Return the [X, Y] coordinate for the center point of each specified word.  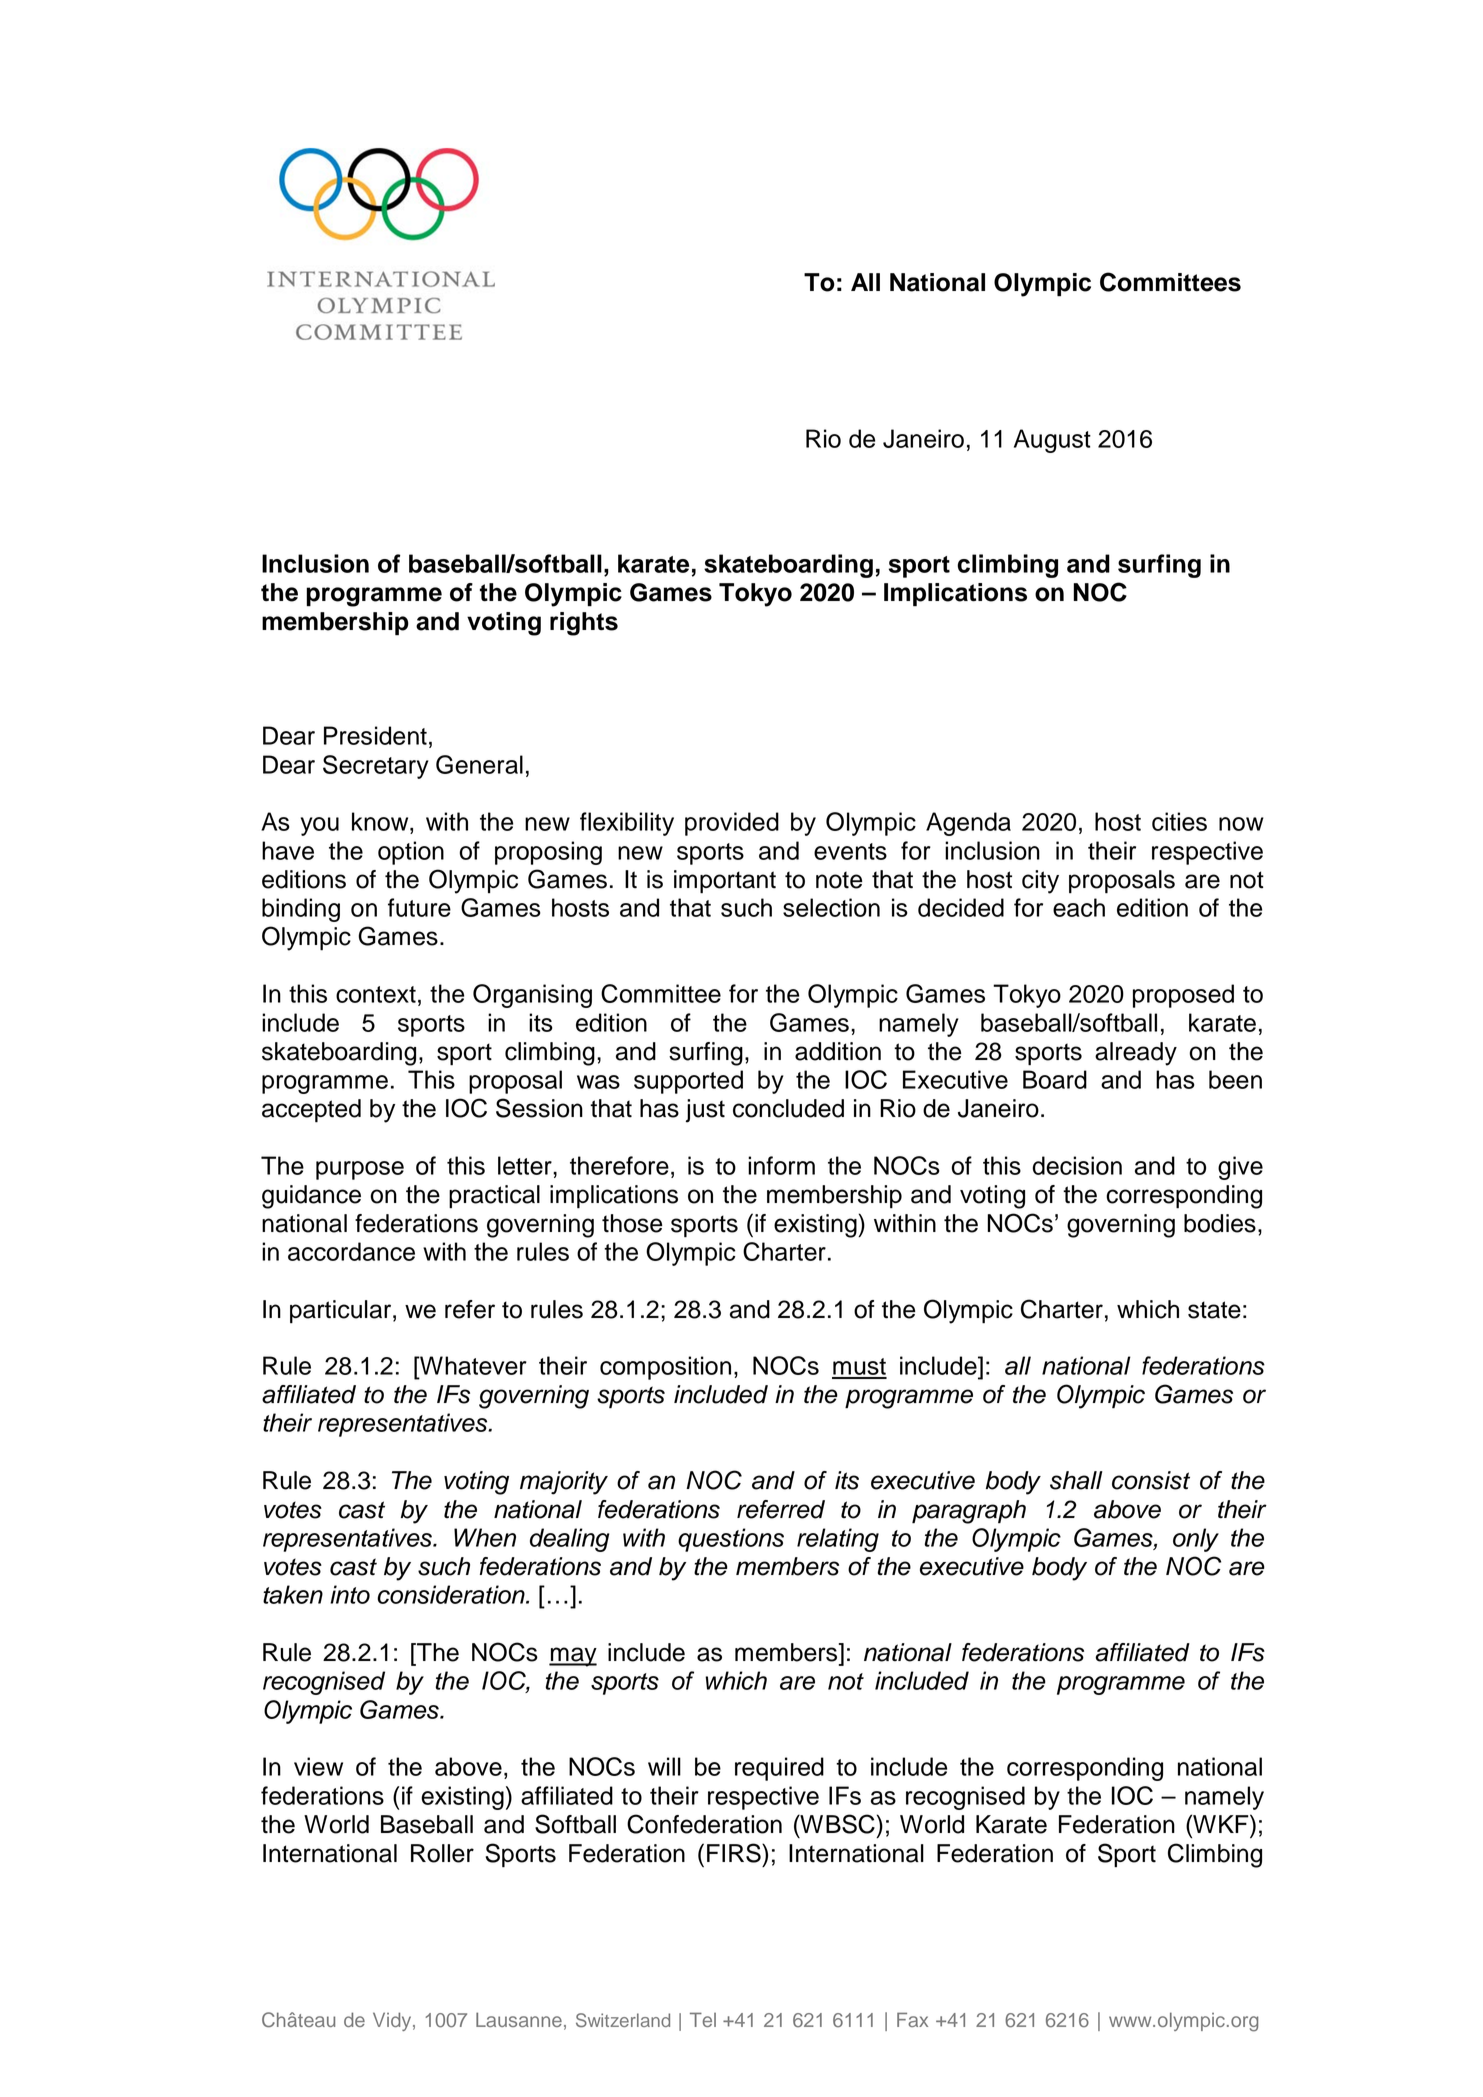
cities [1179, 821]
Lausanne [519, 2019]
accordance [351, 1251]
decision [1077, 1165]
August [1052, 441]
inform [781, 1165]
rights [584, 624]
